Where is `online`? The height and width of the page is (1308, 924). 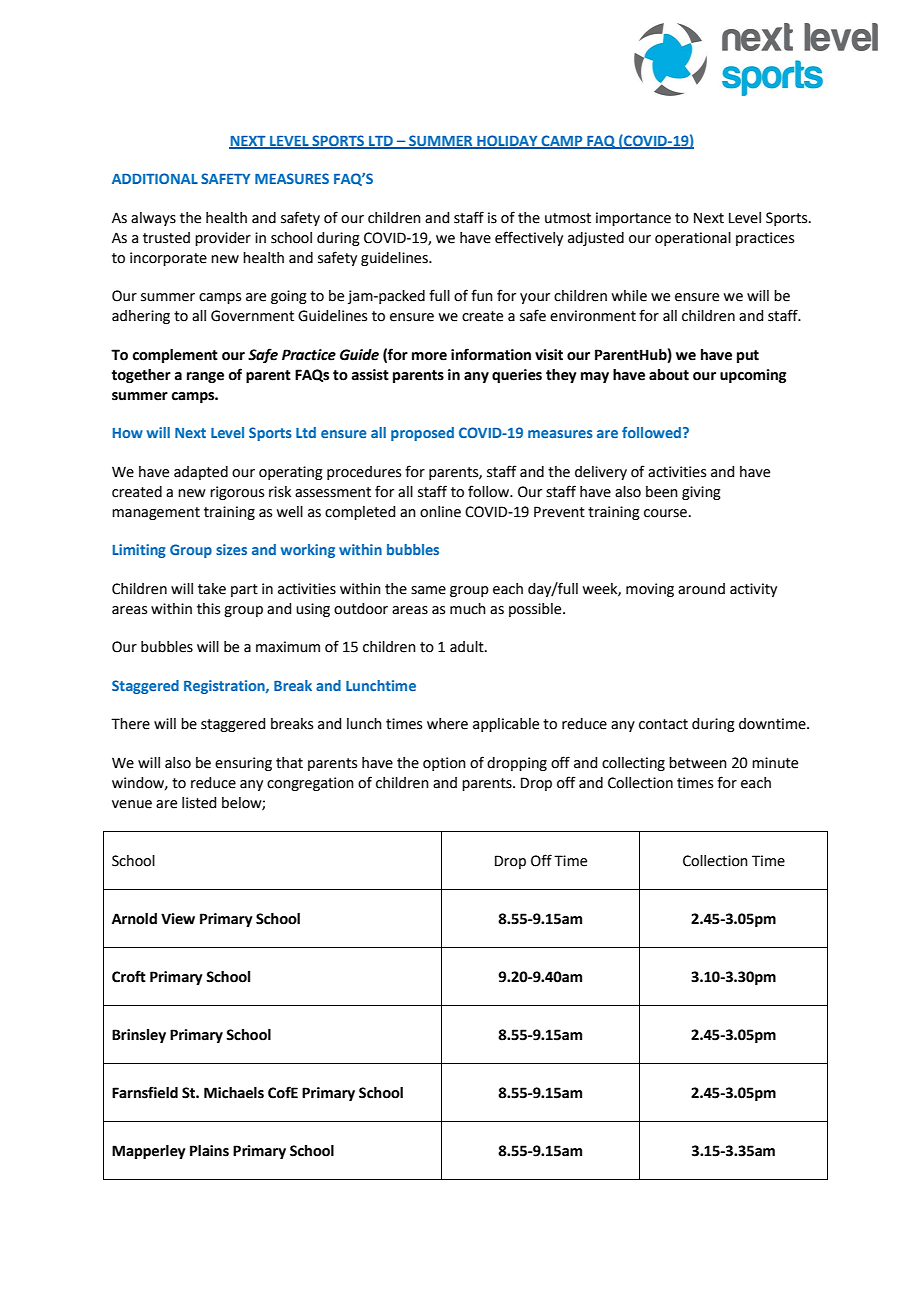
online is located at coordinates (440, 512).
